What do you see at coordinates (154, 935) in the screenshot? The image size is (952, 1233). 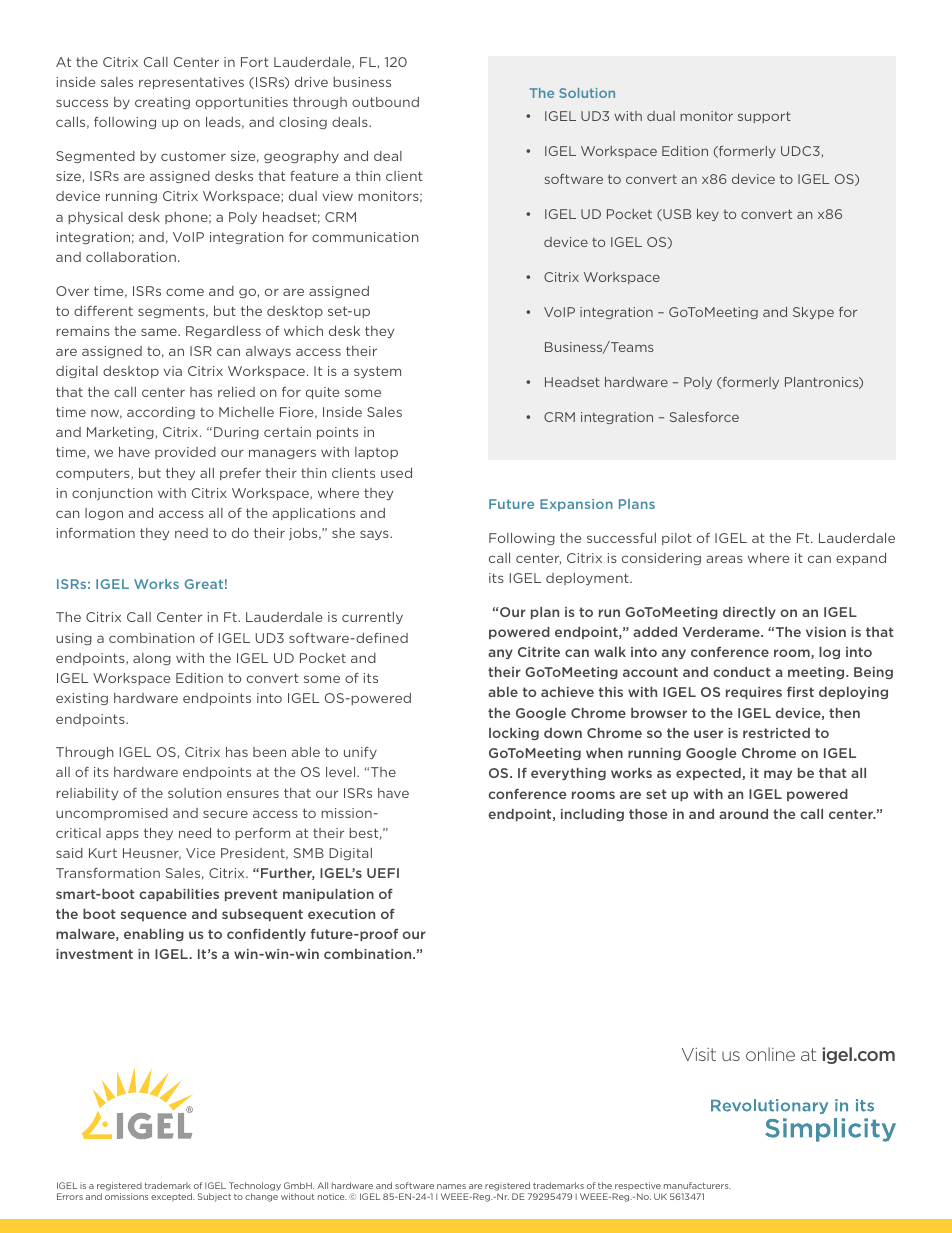 I see `enabling` at bounding box center [154, 935].
